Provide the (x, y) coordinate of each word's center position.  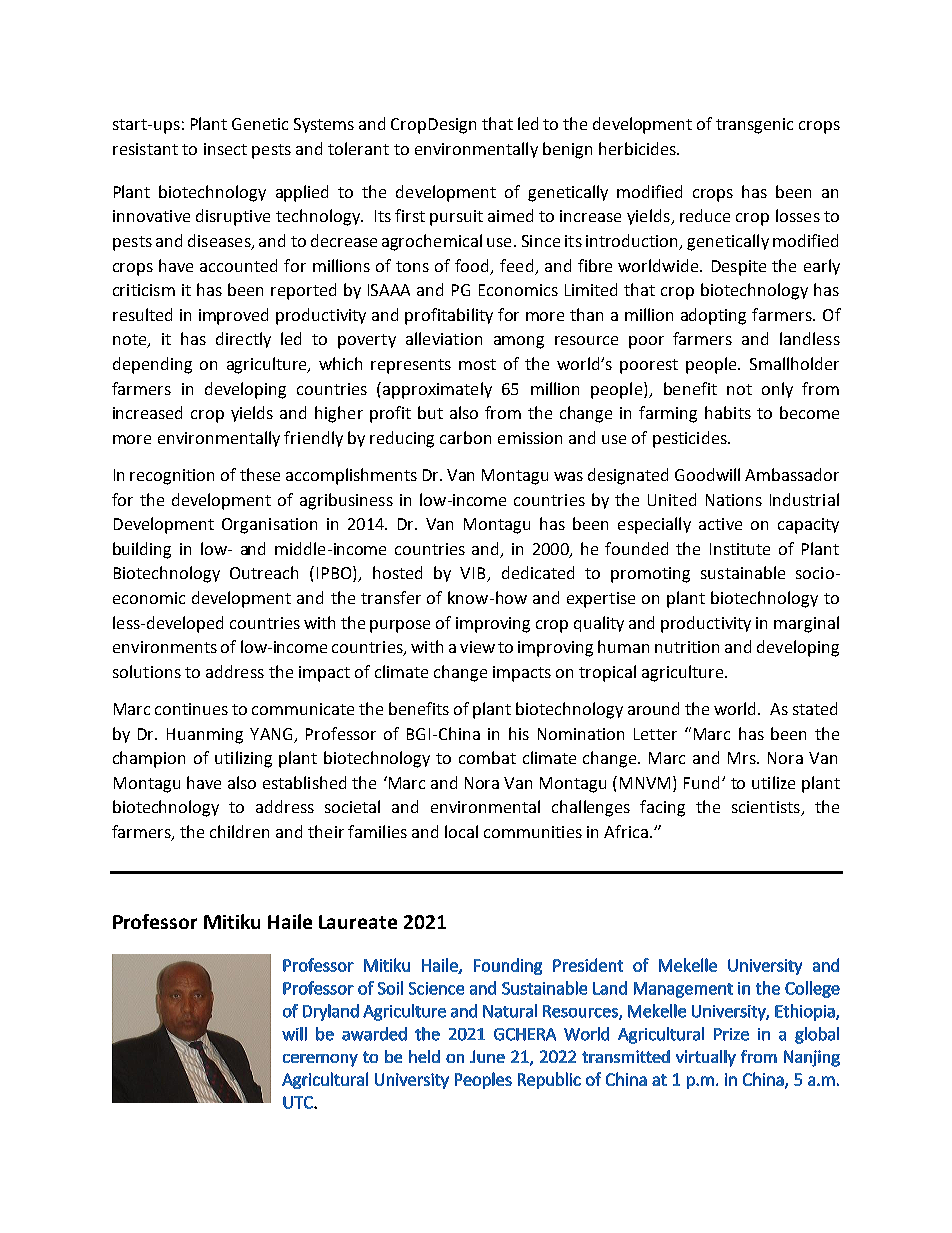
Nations (734, 500)
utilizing (243, 759)
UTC (299, 1102)
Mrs (743, 758)
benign (567, 150)
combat (487, 757)
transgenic (754, 126)
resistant (145, 149)
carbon (465, 437)
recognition (172, 477)
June (487, 1056)
